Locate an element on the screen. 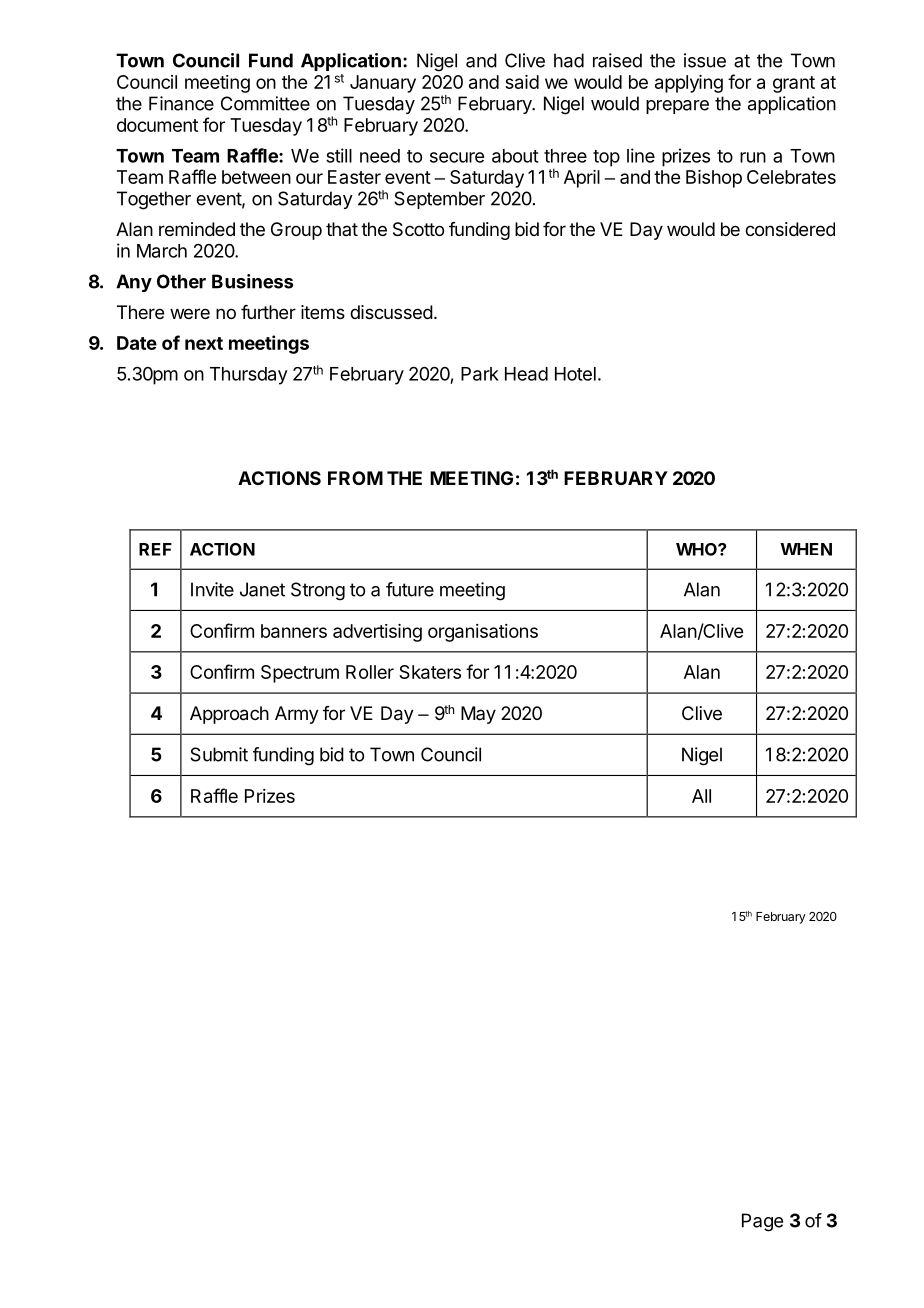  All is located at coordinates (701, 796).
